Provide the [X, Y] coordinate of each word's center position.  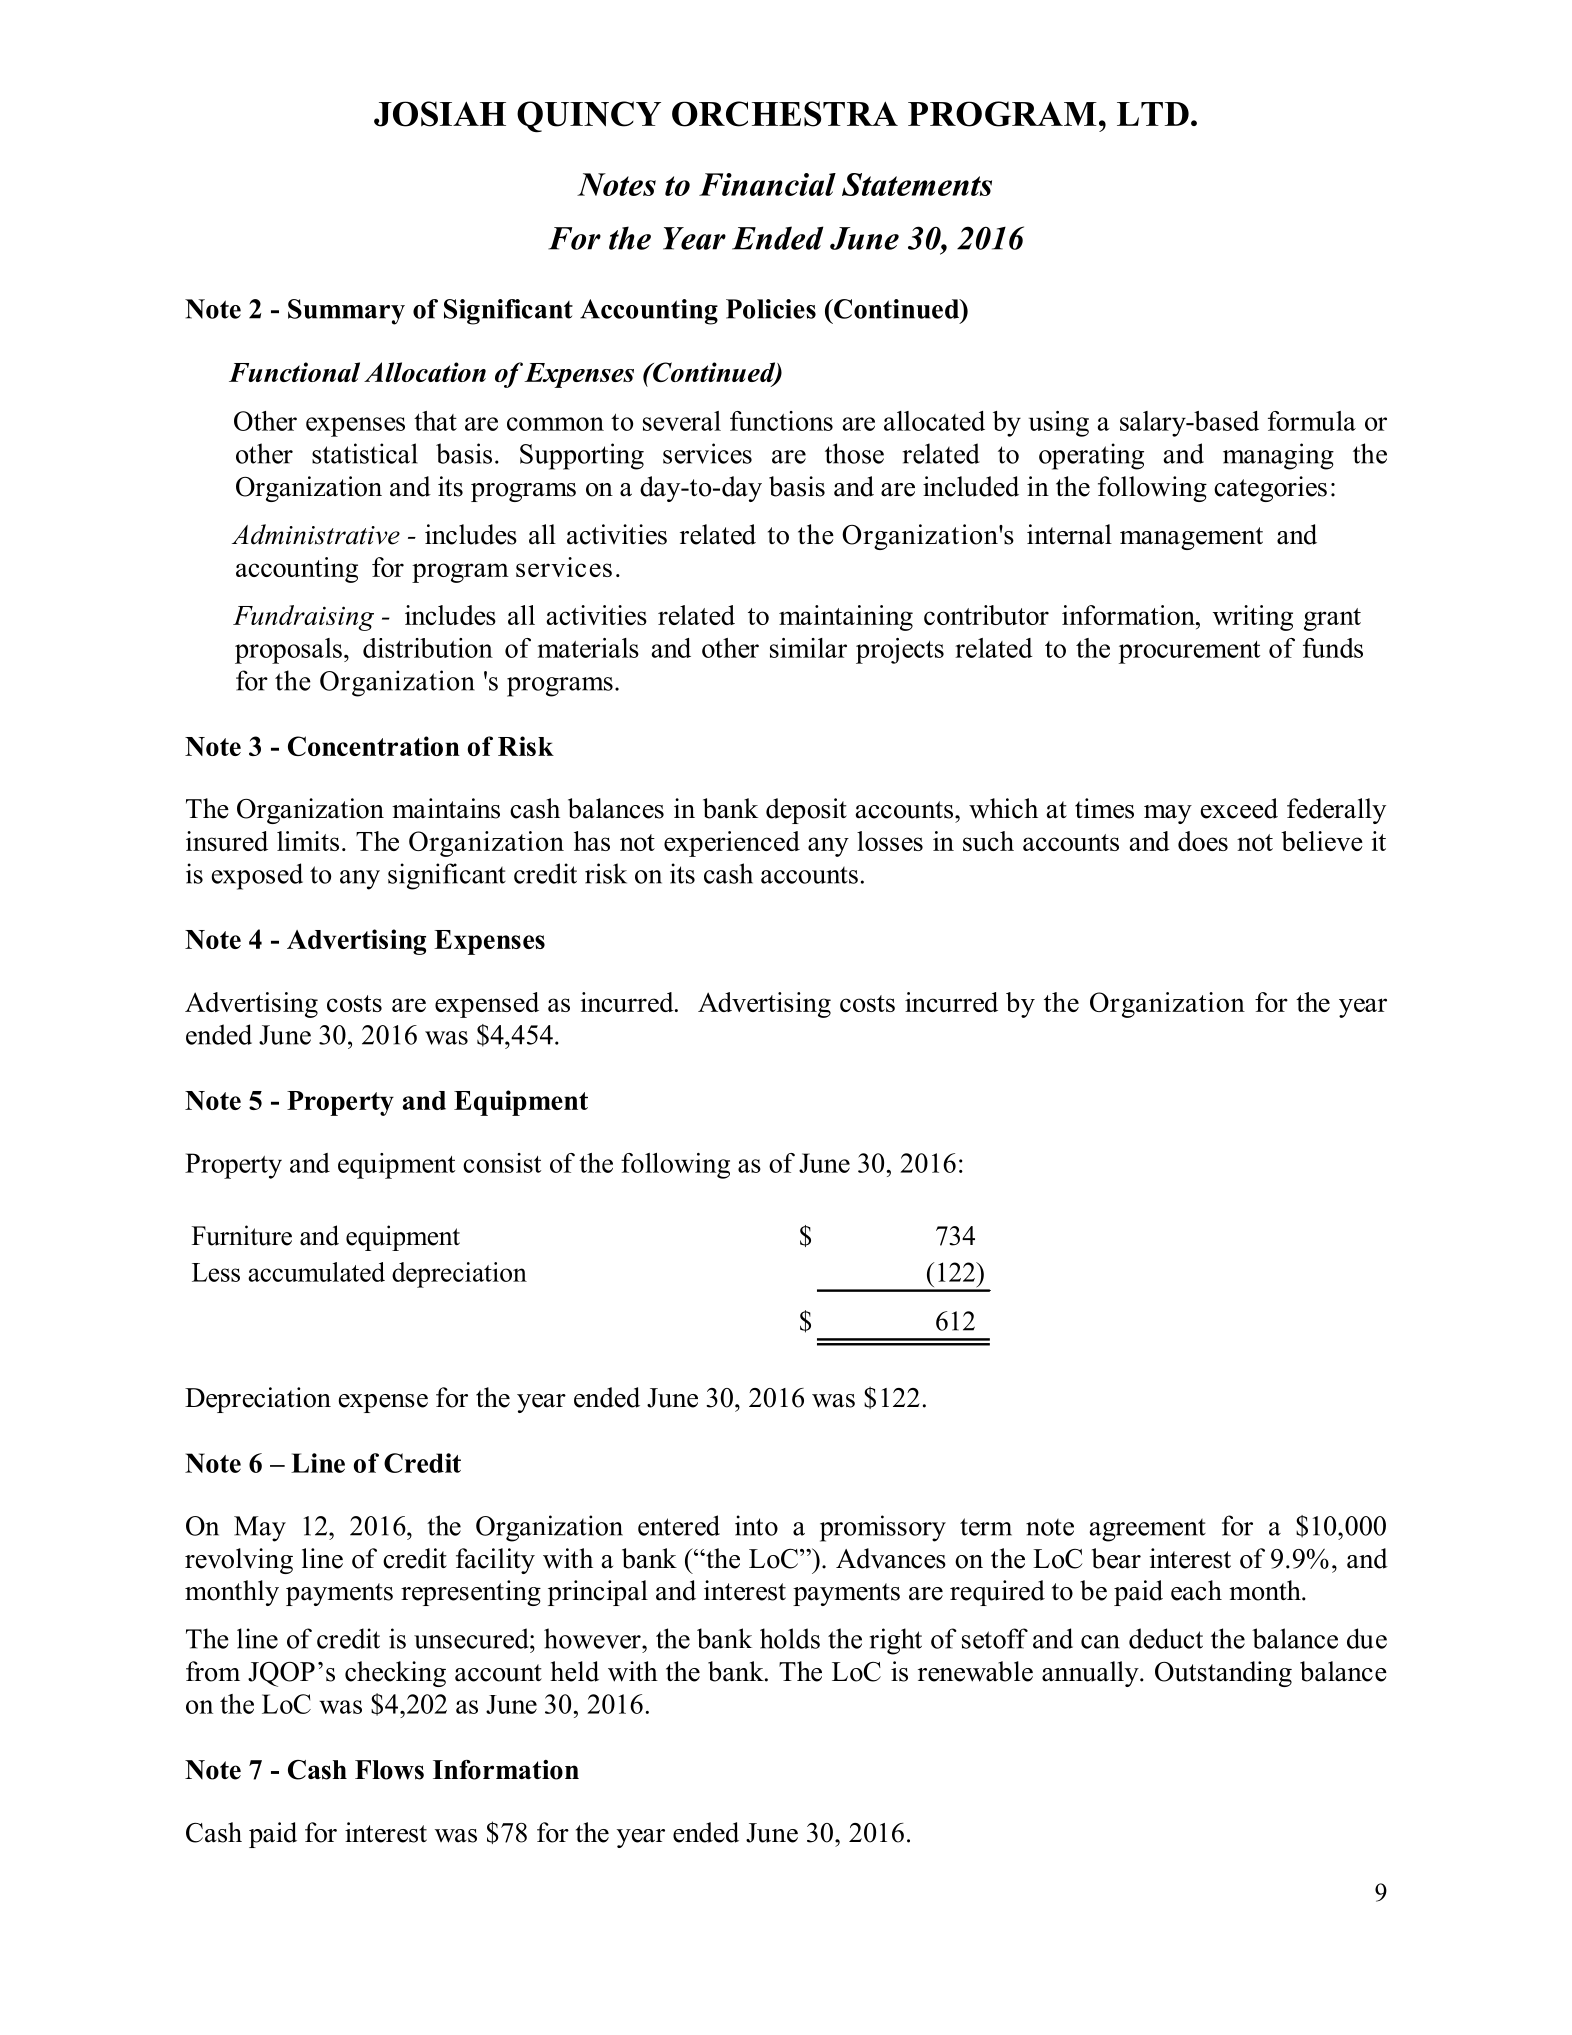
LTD [1153, 114]
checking [395, 1674]
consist [502, 1163]
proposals [288, 651]
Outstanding [1223, 1674]
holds [790, 1638]
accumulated [316, 1272]
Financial [767, 184]
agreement [1148, 1530]
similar [808, 648]
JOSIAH [440, 114]
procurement [1189, 652]
